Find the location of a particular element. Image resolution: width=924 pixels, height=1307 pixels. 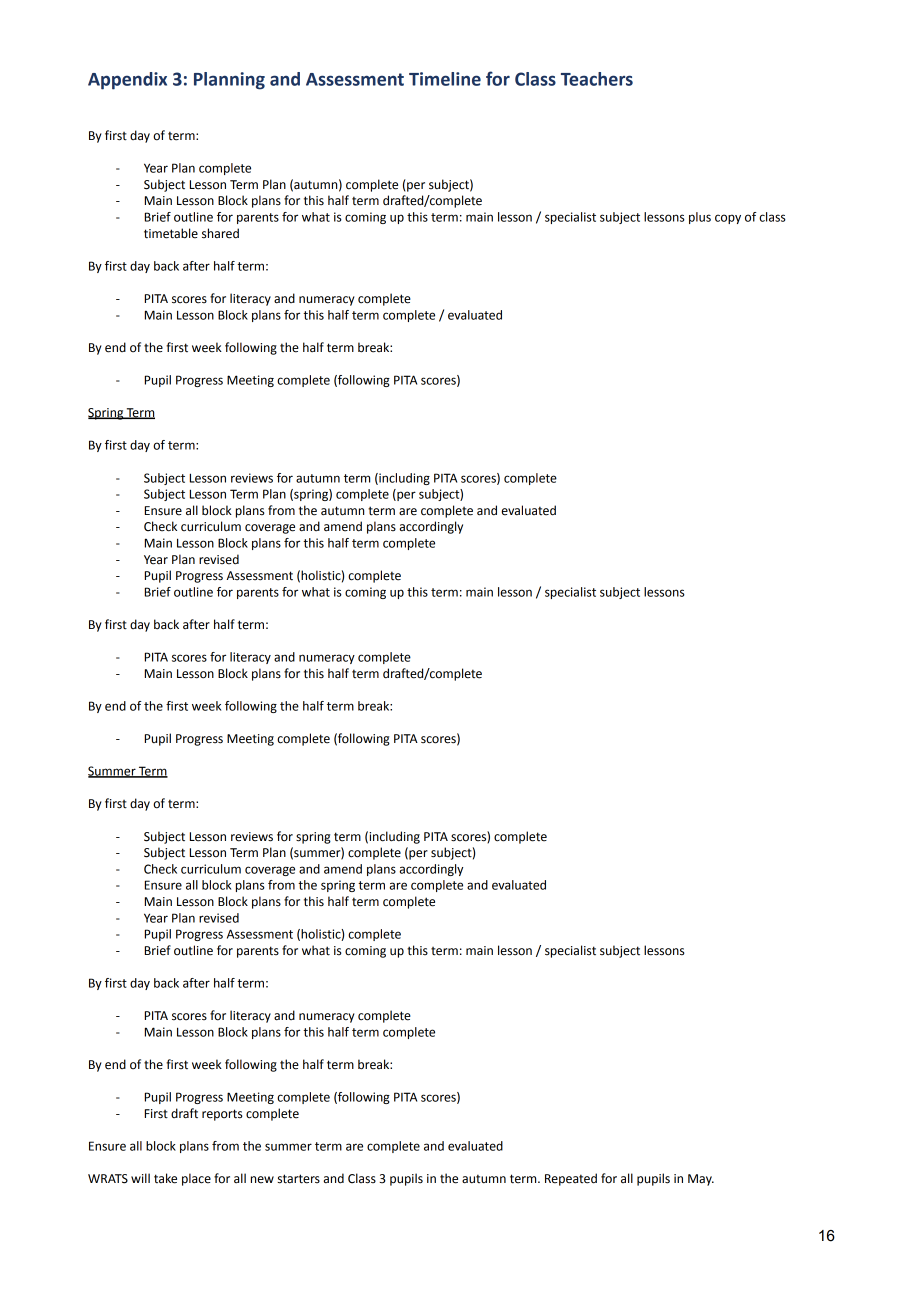

Teachers is located at coordinates (597, 79).
